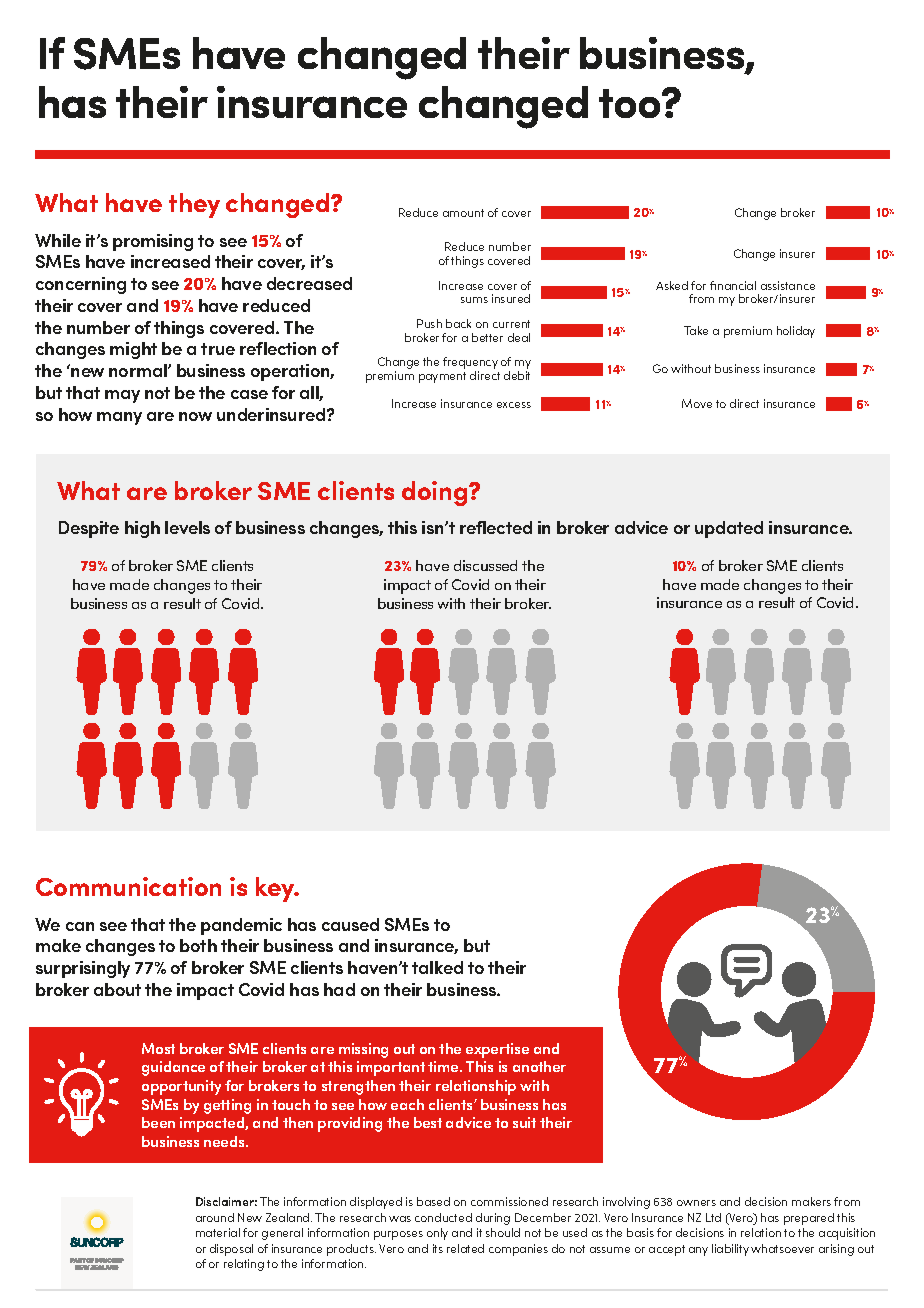 The width and height of the screenshot is (924, 1308). I want to click on they, so click(194, 205).
